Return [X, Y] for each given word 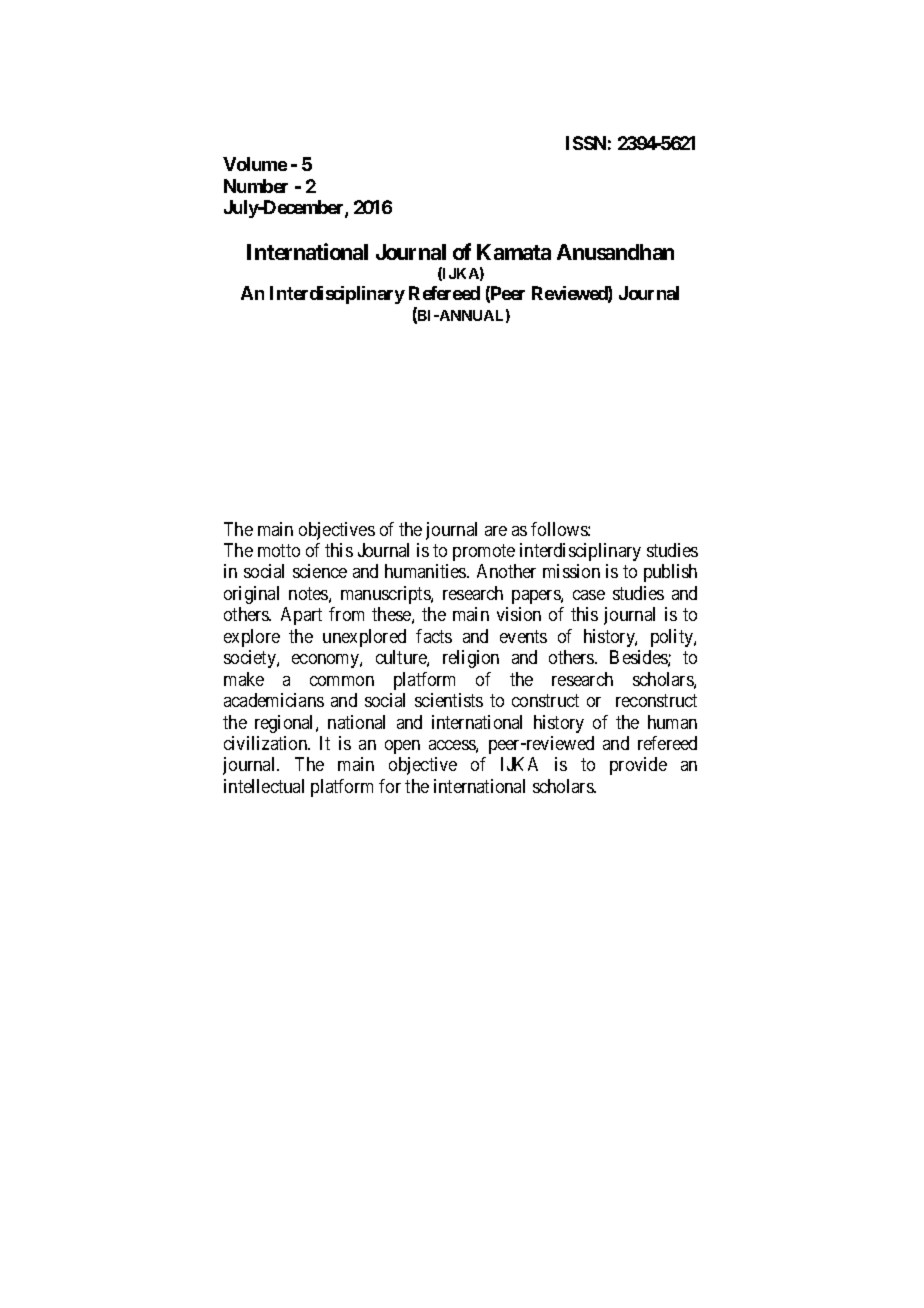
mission [571, 571]
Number [256, 186]
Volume [255, 164]
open [402, 747]
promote [484, 552]
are [496, 531]
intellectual [264, 786]
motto [279, 550]
